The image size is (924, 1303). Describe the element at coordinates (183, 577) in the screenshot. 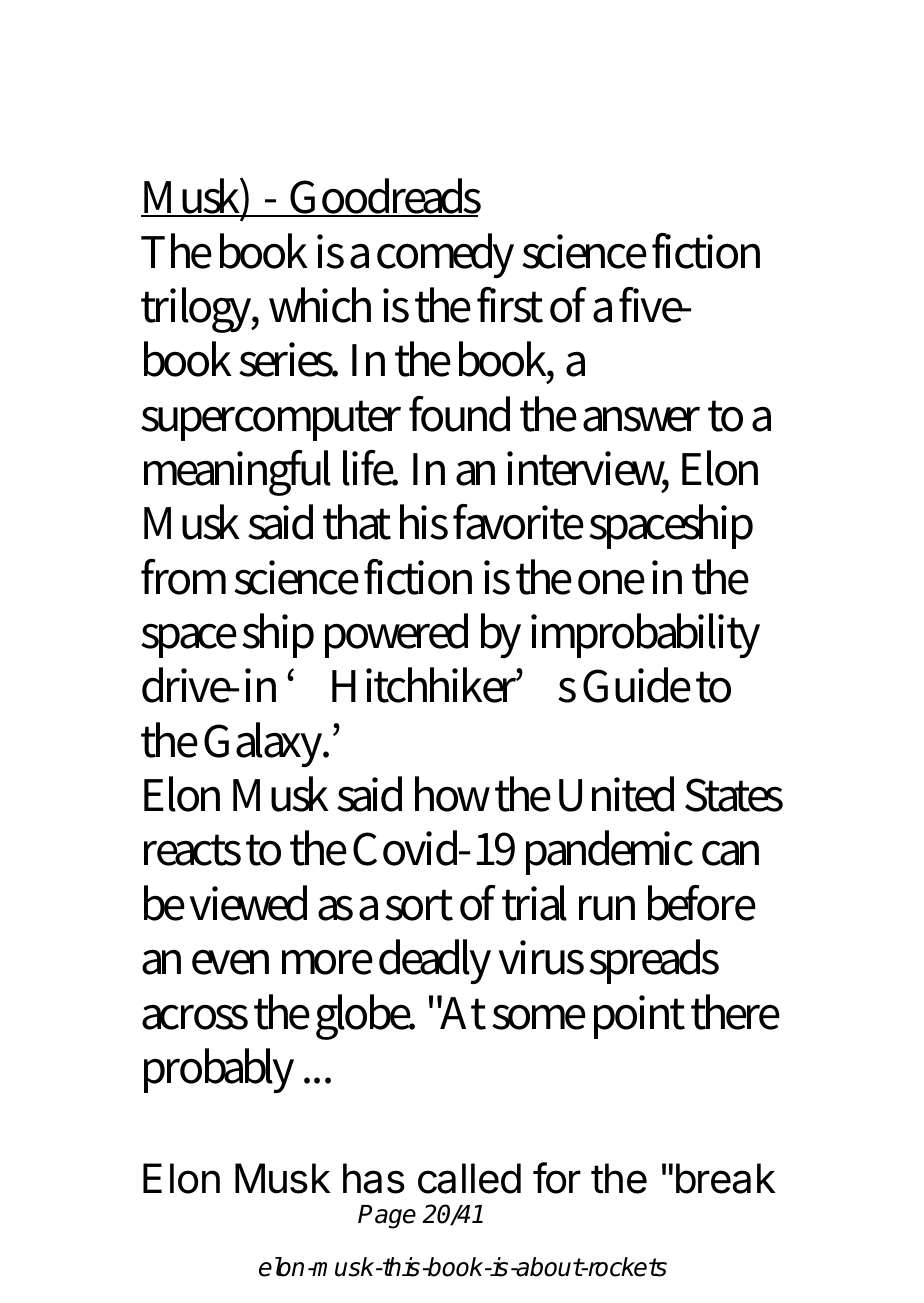

I see `from` at that location.
